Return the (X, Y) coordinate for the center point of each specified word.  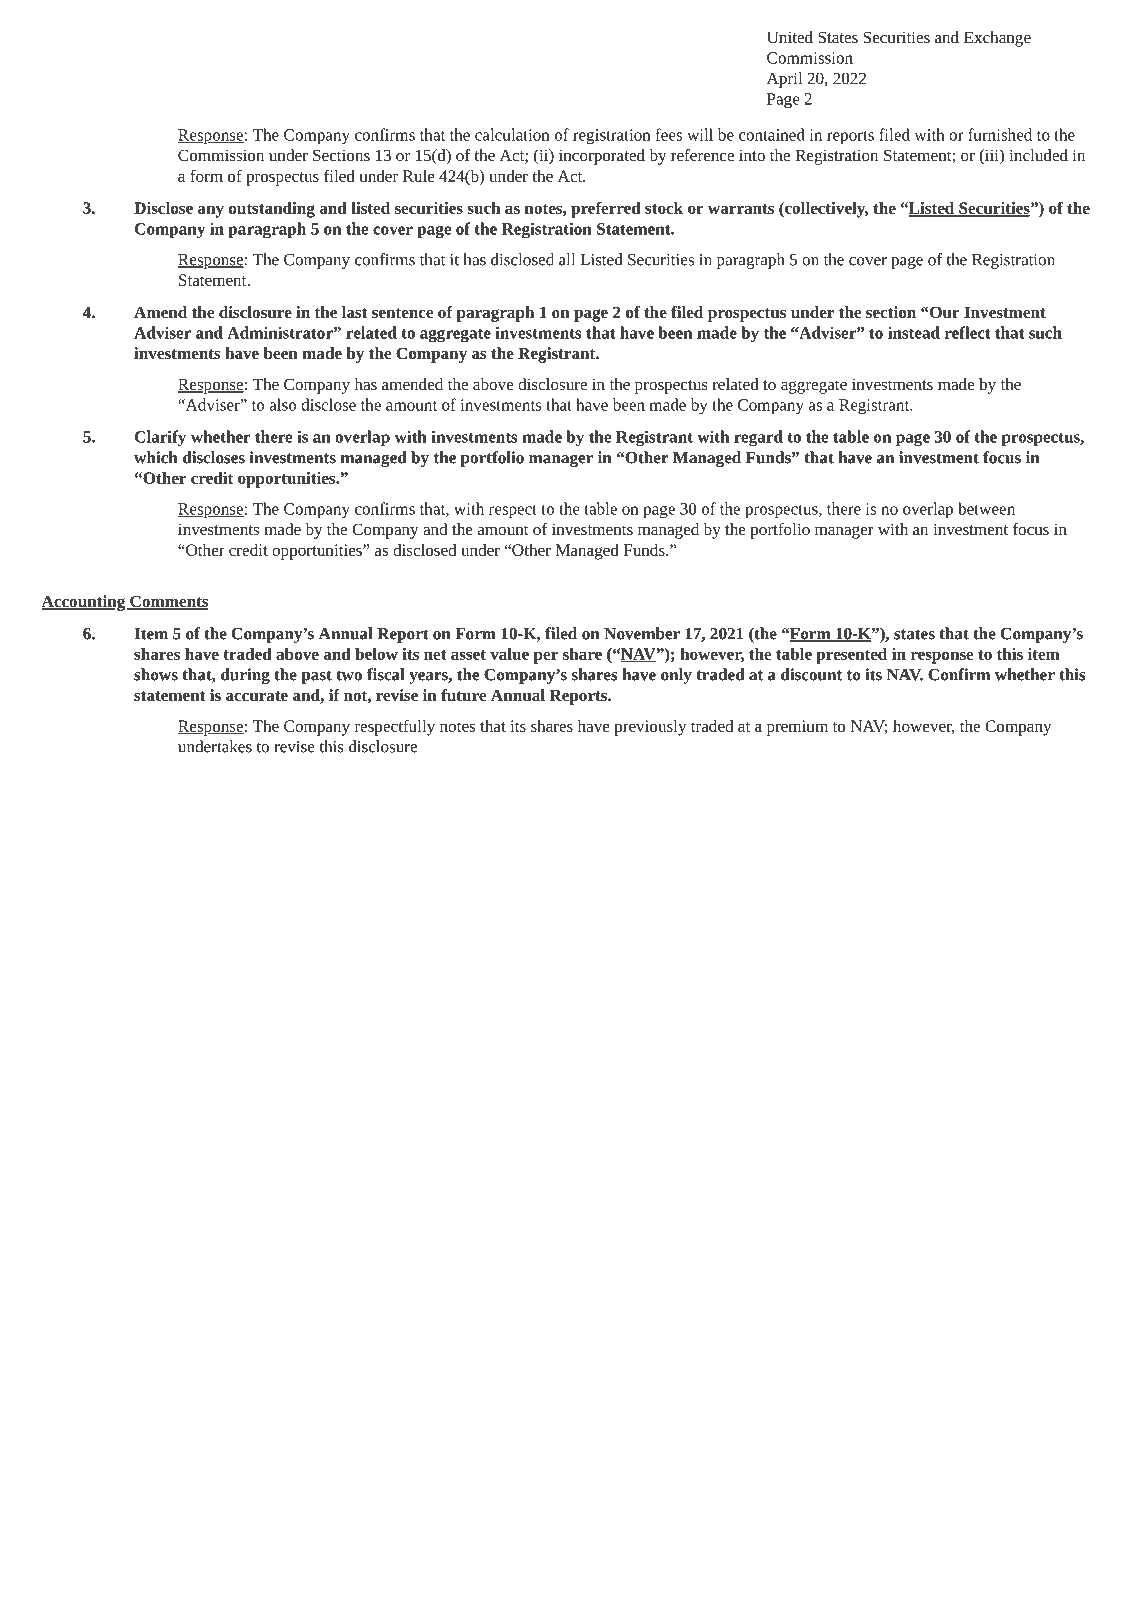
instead (914, 332)
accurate (257, 696)
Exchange (997, 39)
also (283, 404)
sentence (402, 313)
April (784, 80)
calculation (512, 134)
